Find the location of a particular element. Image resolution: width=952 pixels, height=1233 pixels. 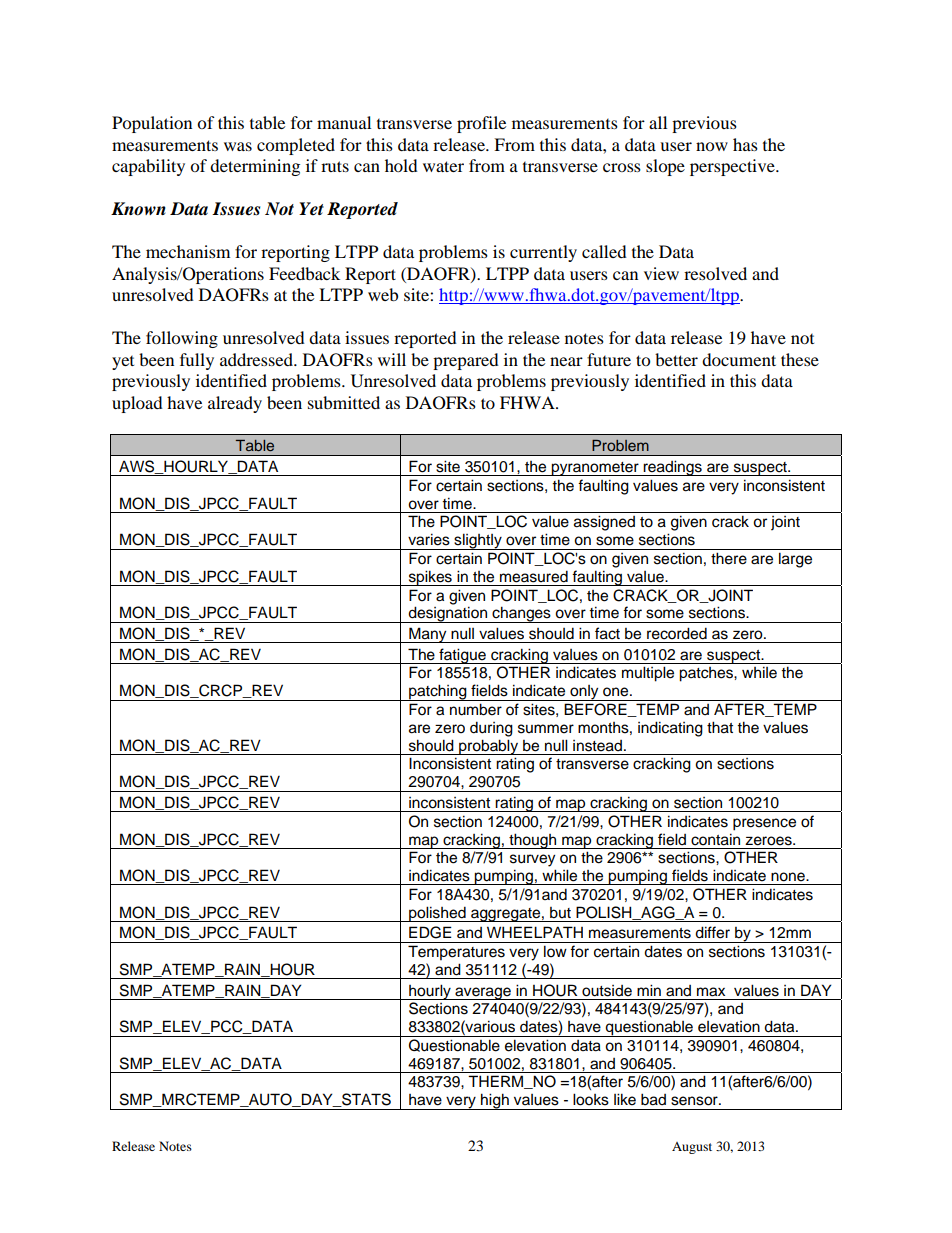

prepared is located at coordinates (466, 361).
